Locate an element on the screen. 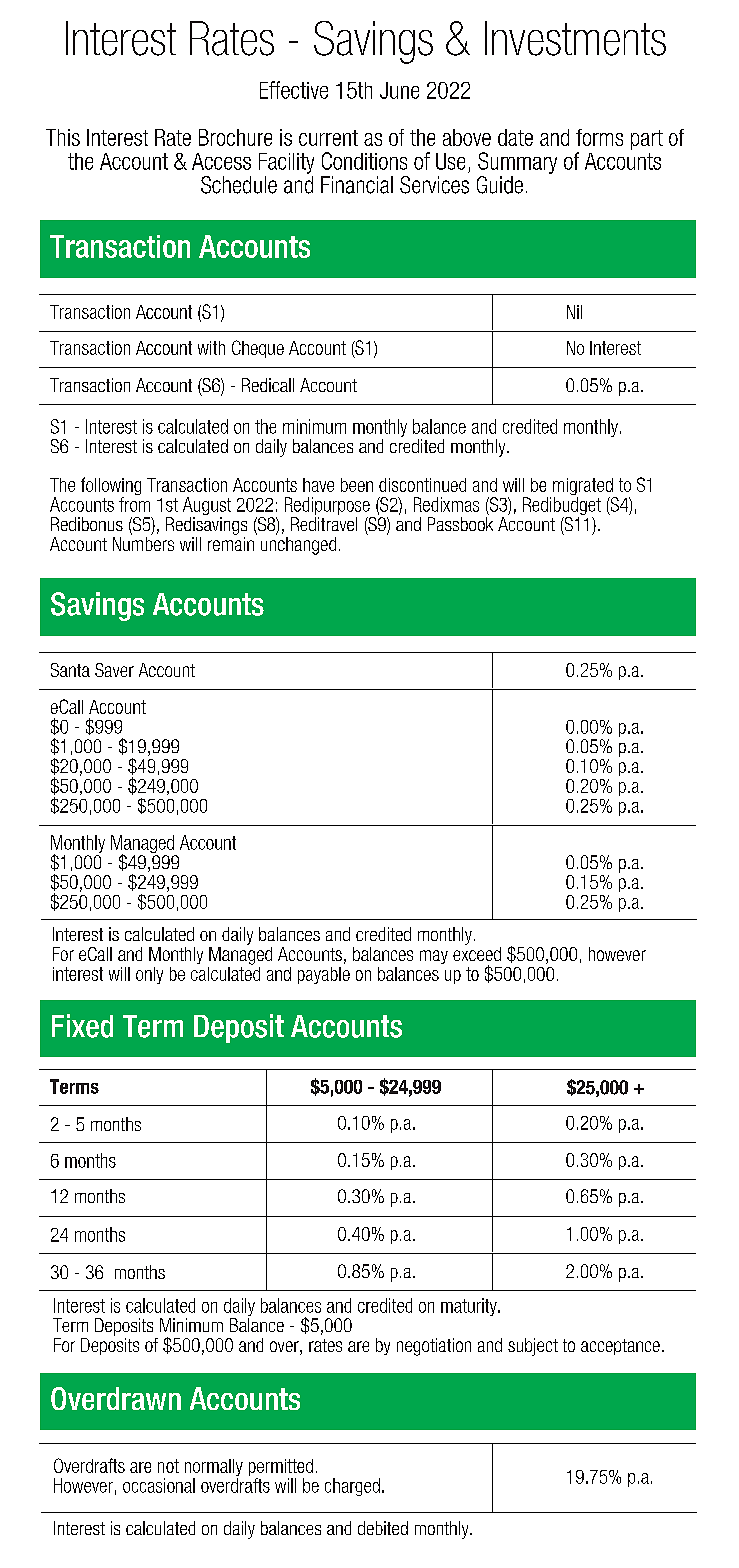 The height and width of the screenshot is (1568, 739). charged is located at coordinates (352, 1487).
